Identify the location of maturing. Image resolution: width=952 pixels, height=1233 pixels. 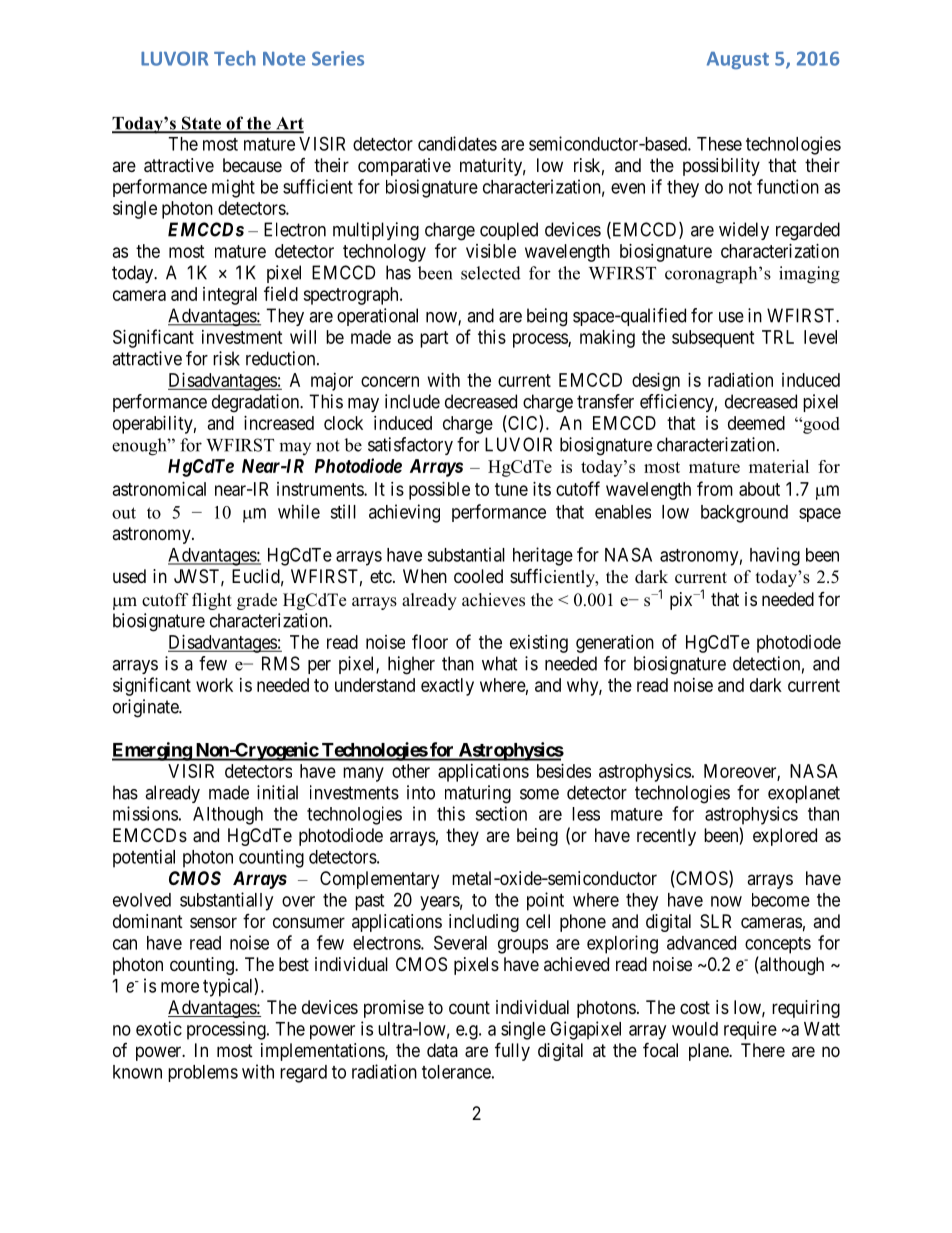
(478, 794).
